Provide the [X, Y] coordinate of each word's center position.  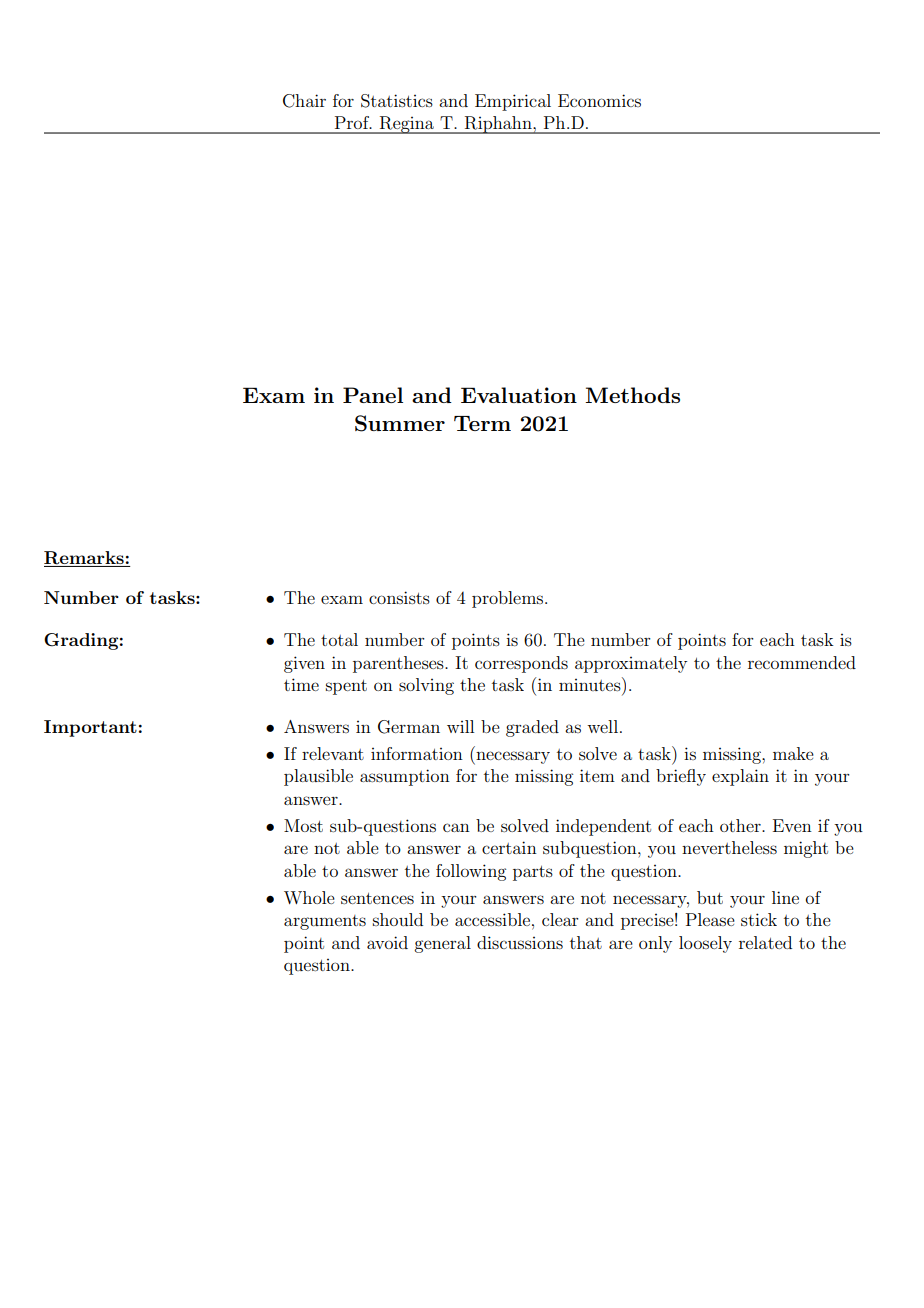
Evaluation [519, 395]
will [460, 726]
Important [90, 728]
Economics [599, 100]
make [793, 753]
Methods [632, 395]
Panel [373, 395]
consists [399, 597]
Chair [304, 101]
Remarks [84, 558]
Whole [309, 897]
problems [509, 599]
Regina [407, 125]
